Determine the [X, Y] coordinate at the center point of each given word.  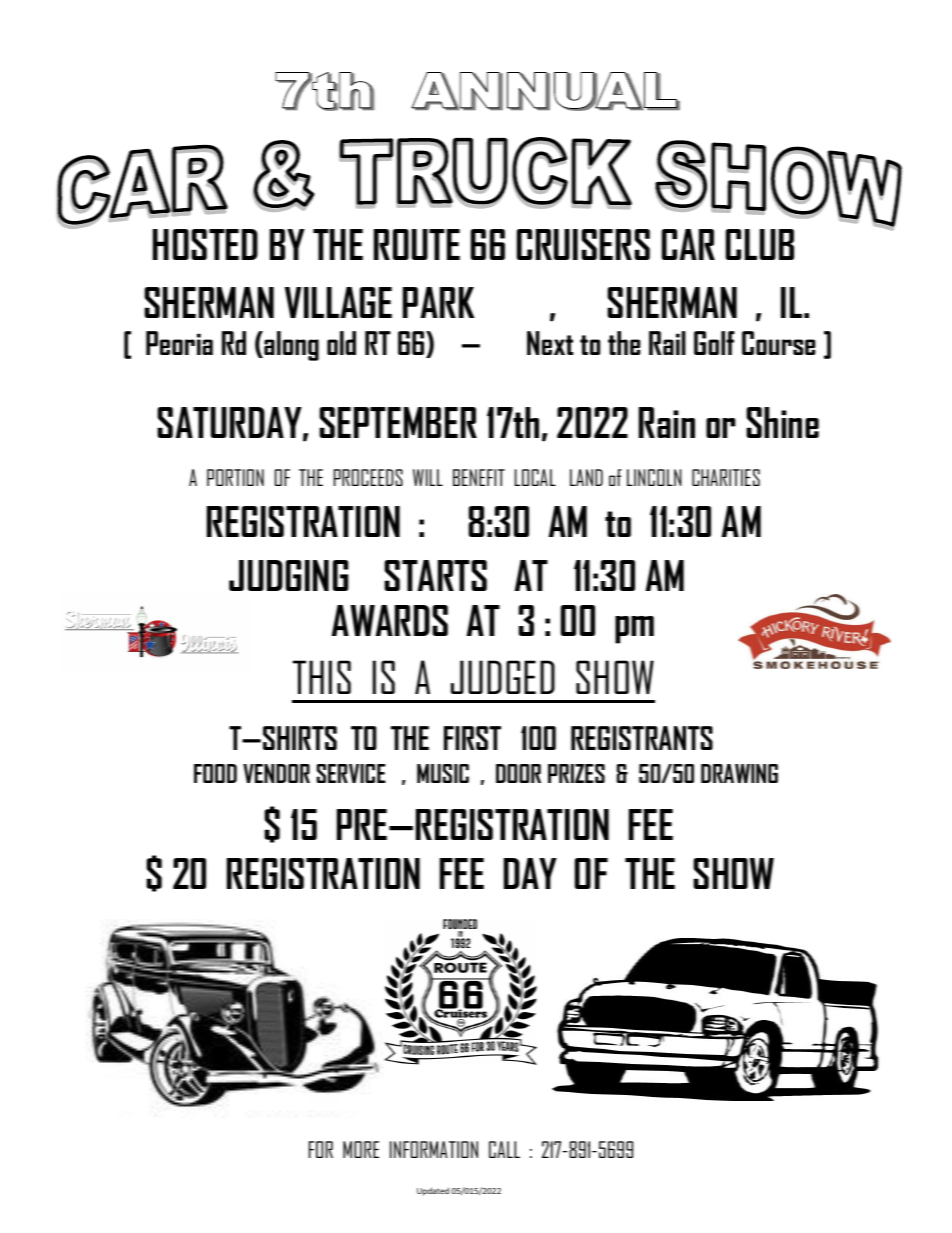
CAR [688, 244]
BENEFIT [479, 477]
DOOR [518, 773]
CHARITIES [726, 477]
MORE [361, 1149]
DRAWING [739, 773]
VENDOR [276, 773]
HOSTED [205, 244]
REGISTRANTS [642, 738]
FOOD [215, 773]
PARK [439, 302]
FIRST [472, 738]
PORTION [235, 477]
